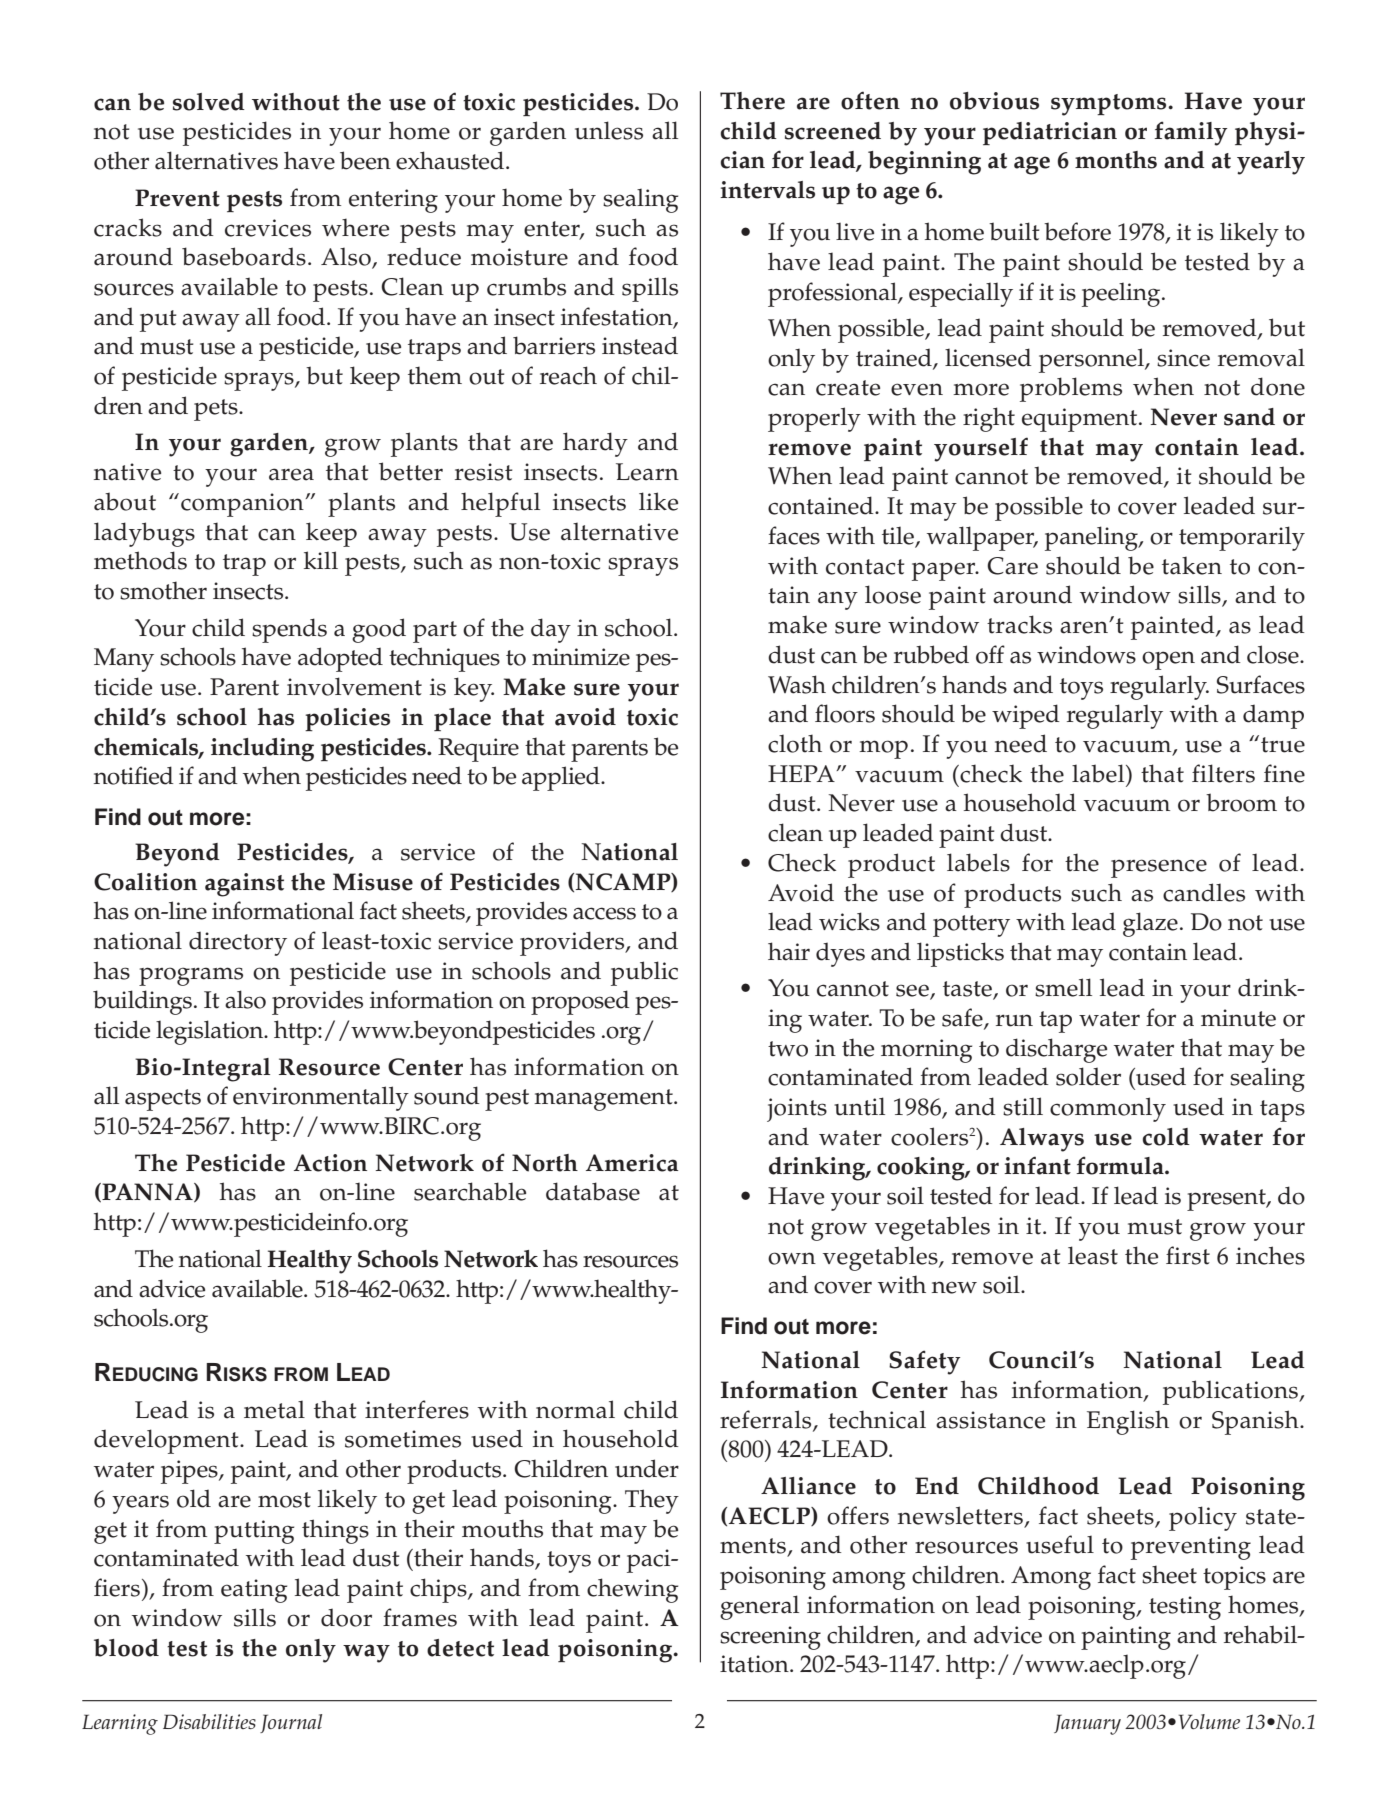  I want to click on against, so click(244, 885).
